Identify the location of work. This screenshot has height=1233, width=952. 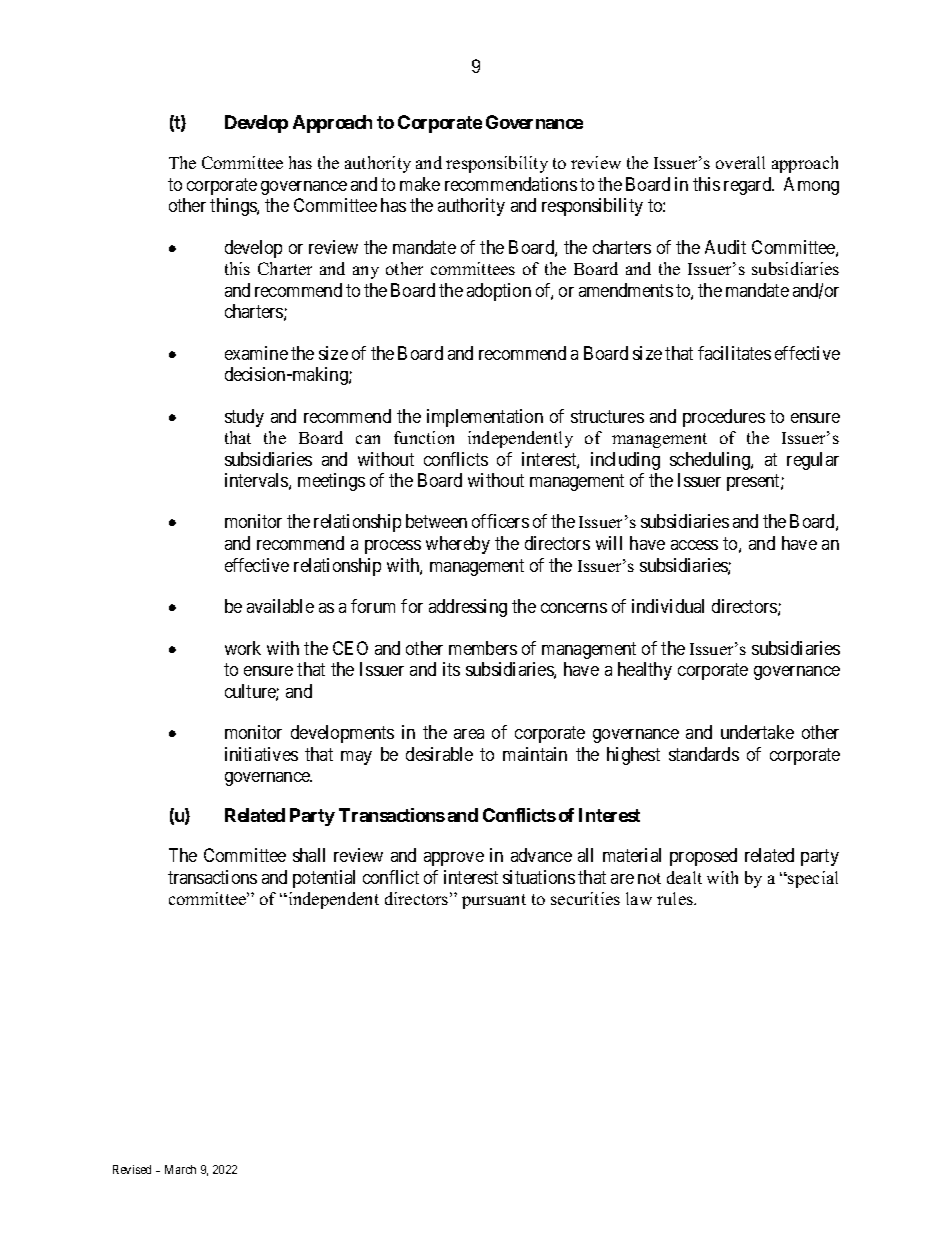
(243, 648).
